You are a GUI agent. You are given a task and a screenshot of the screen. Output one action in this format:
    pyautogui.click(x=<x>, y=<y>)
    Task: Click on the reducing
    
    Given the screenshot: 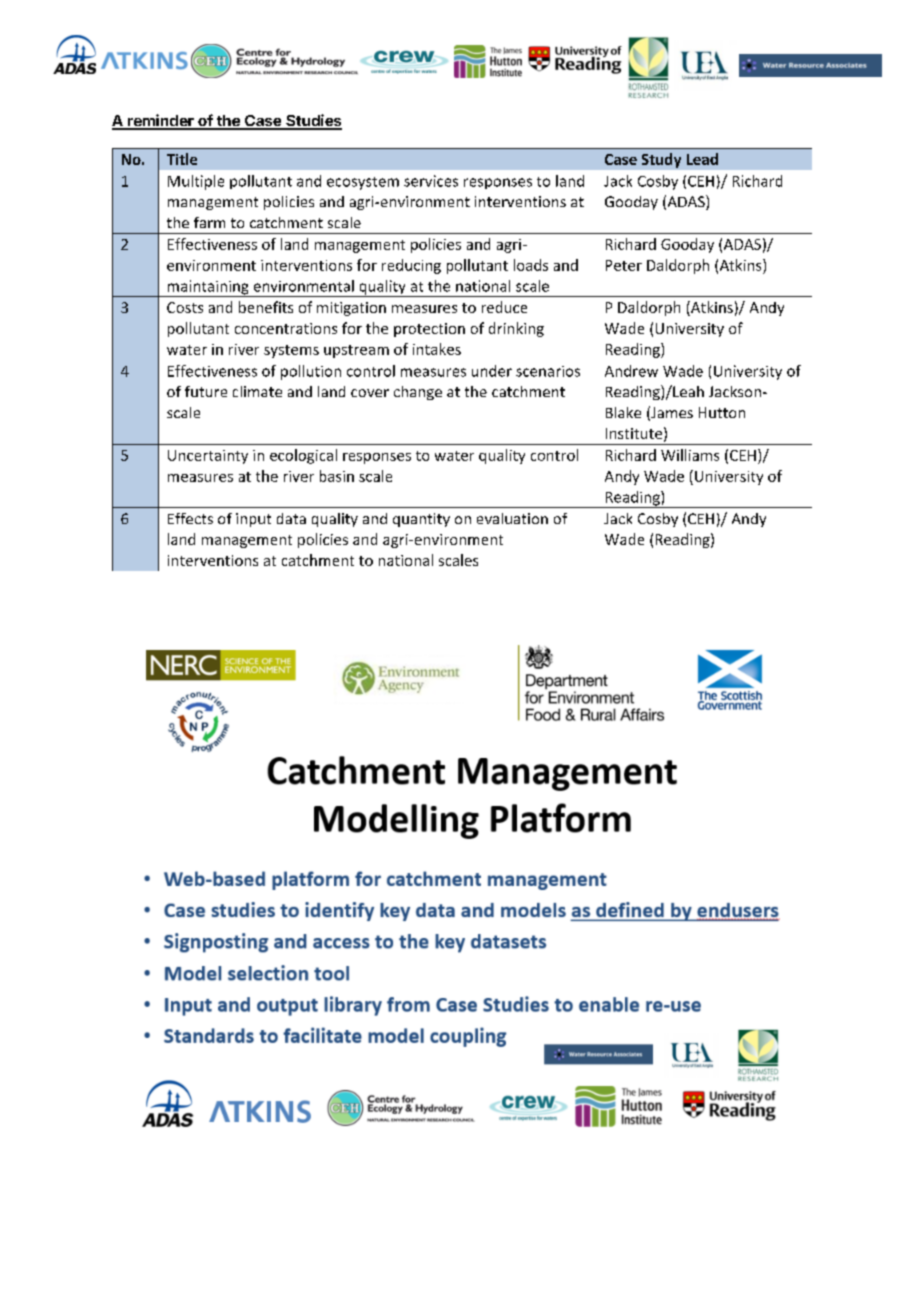 What is the action you would take?
    pyautogui.click(x=411, y=266)
